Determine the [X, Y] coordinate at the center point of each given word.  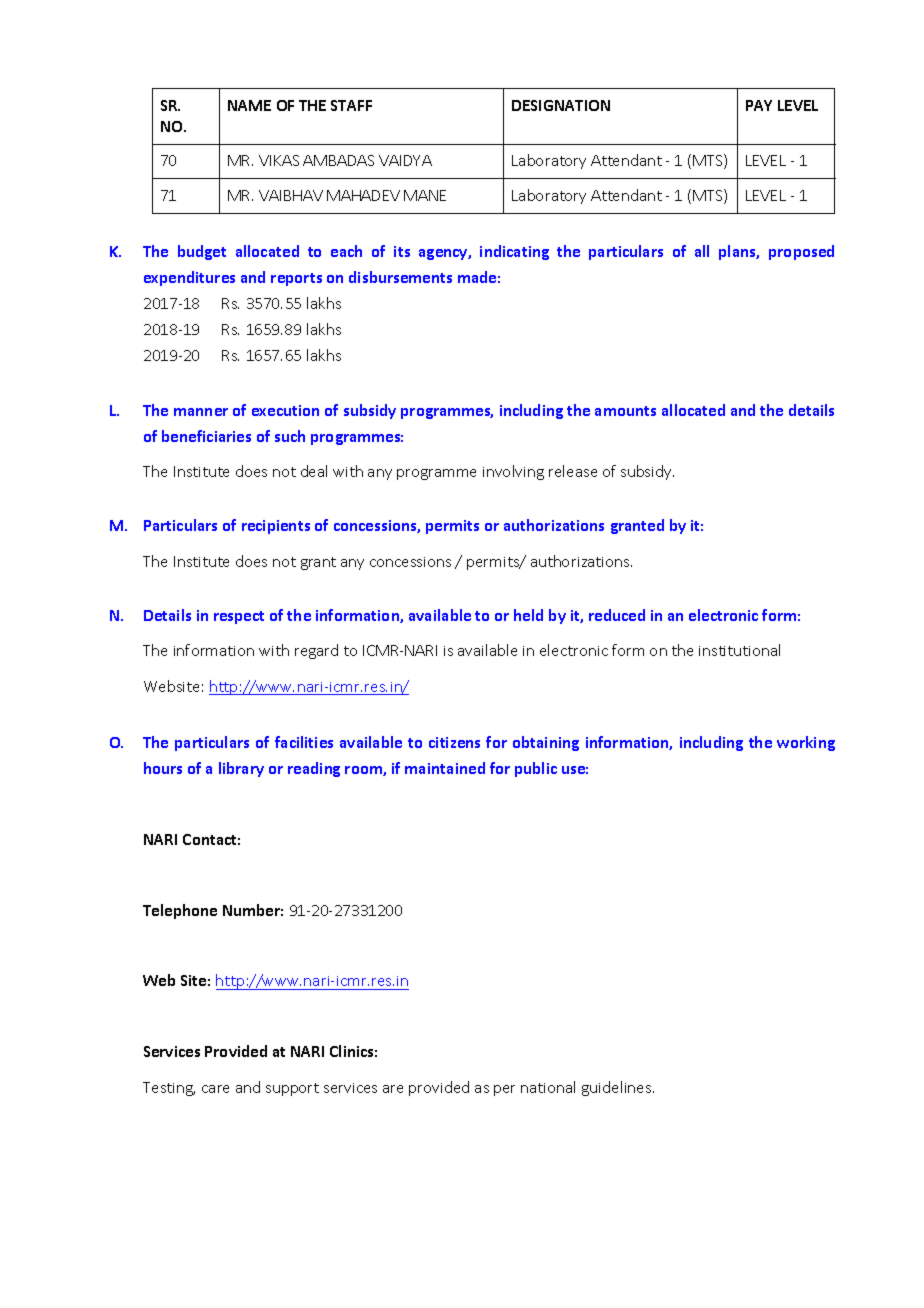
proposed [801, 252]
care [215, 1089]
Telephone [180, 911]
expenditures [189, 278]
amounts [625, 411]
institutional [739, 650]
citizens [454, 742]
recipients [276, 527]
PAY [759, 105]
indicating [514, 252]
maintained [445, 768]
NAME [249, 105]
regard [316, 651]
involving [513, 472]
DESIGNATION [561, 105]
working [806, 743]
